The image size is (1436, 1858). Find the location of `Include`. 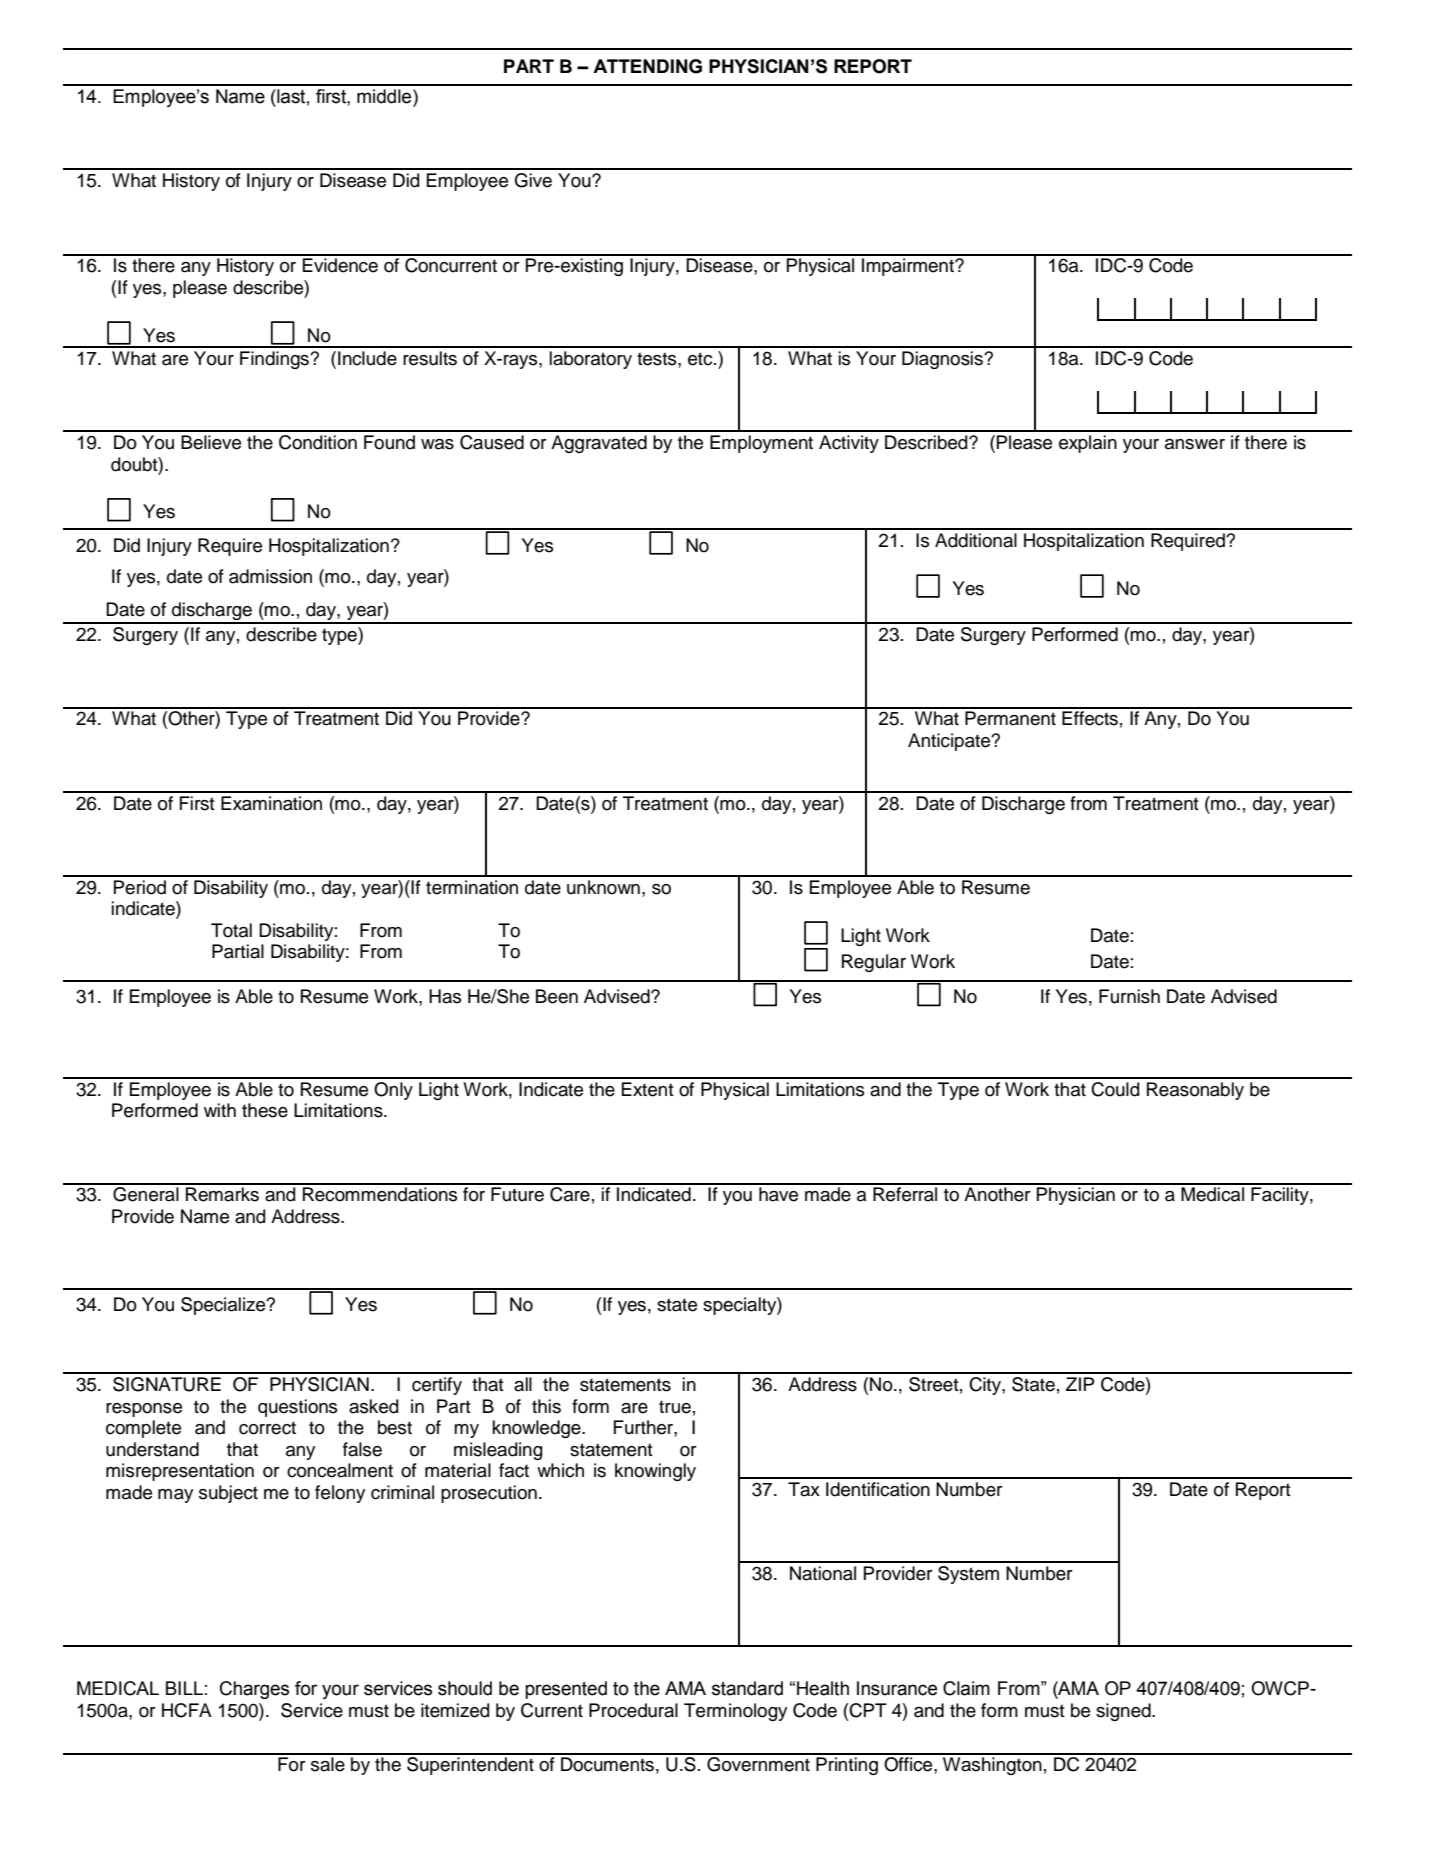

Include is located at coordinates (367, 358).
